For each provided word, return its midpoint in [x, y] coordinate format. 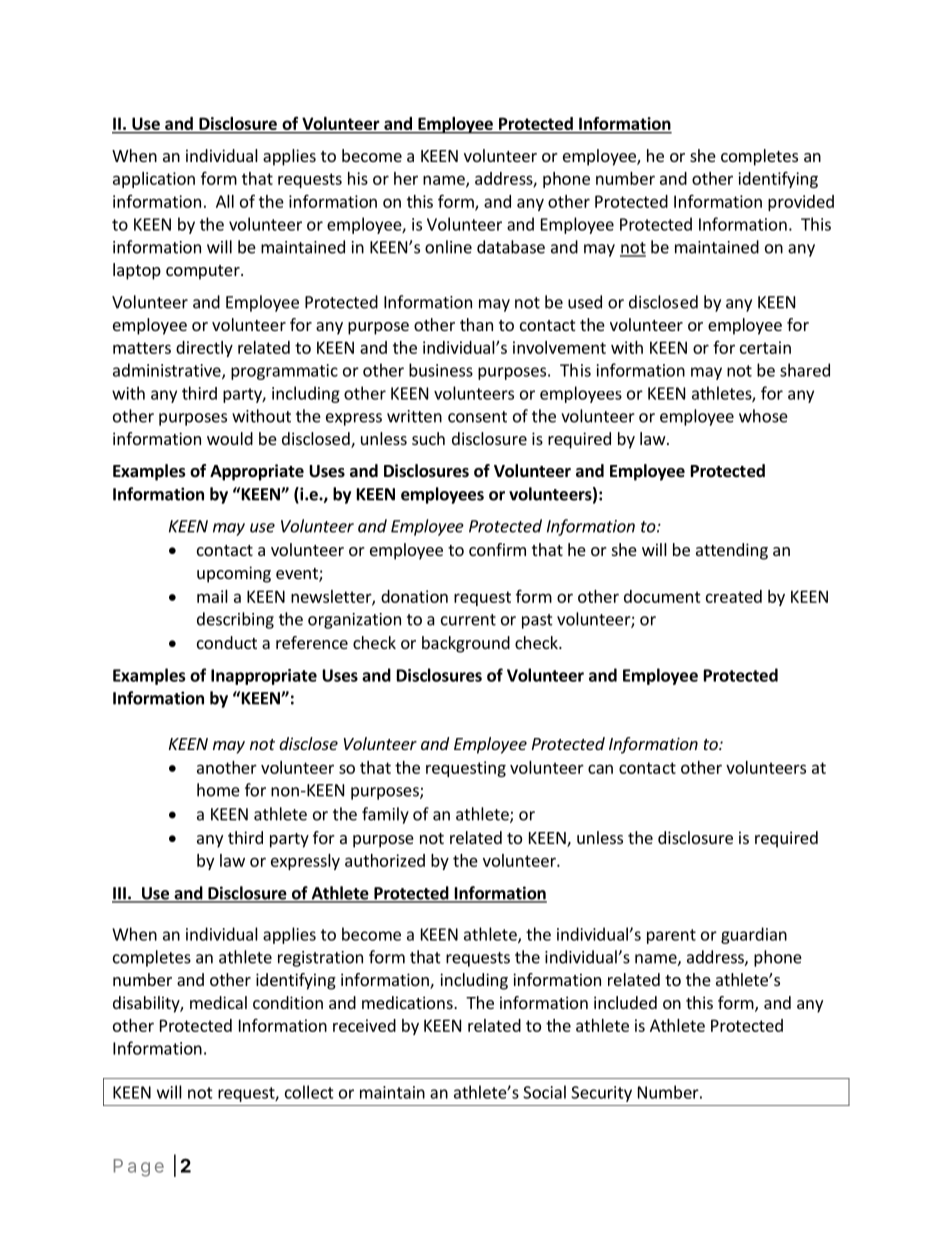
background [466, 644]
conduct [227, 642]
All [225, 201]
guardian [754, 935]
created [734, 596]
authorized [385, 860]
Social [544, 1092]
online [448, 247]
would [230, 438]
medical [218, 1002]
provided [801, 203]
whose [763, 416]
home [218, 790]
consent [477, 417]
